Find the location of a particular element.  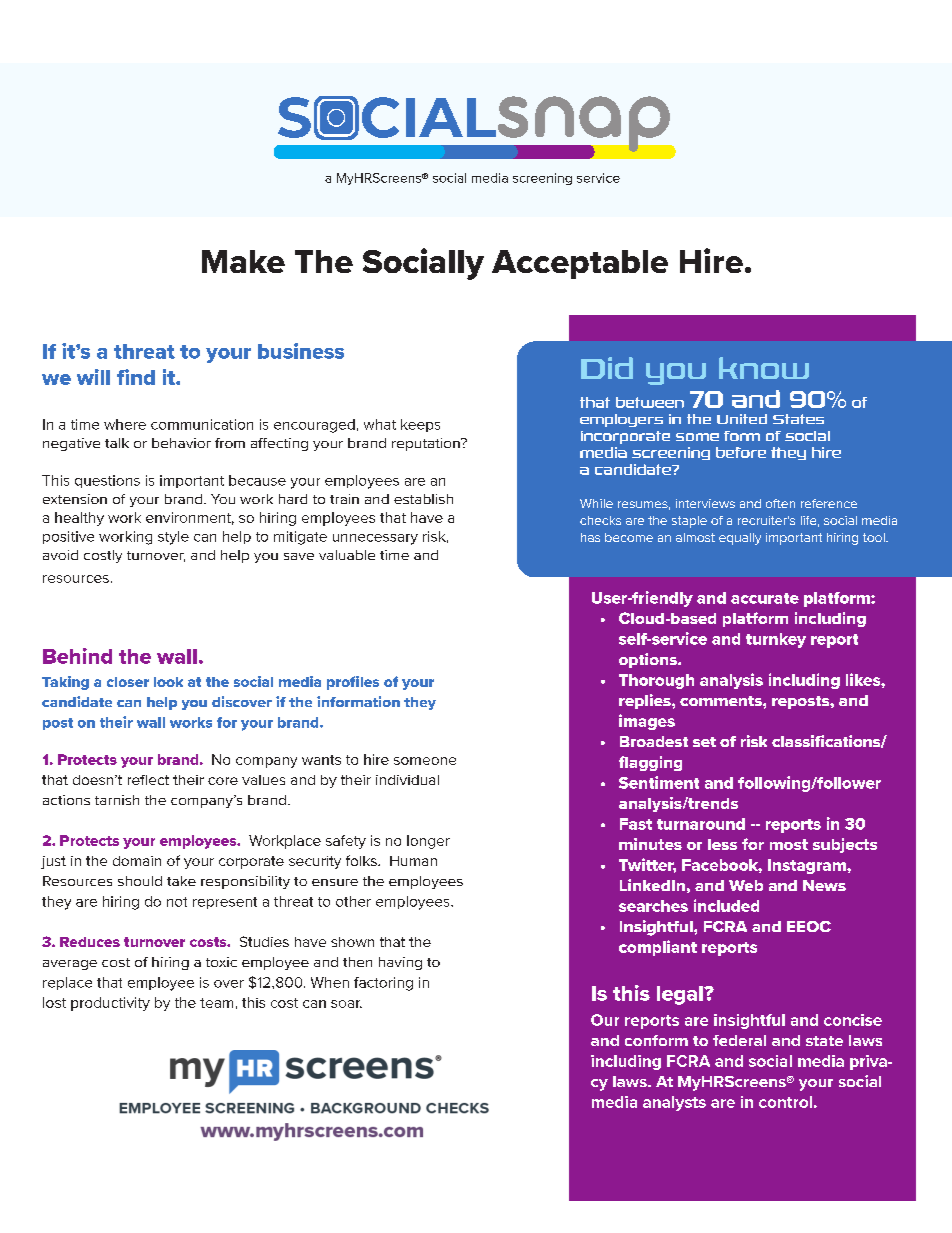

Make is located at coordinates (243, 261).
